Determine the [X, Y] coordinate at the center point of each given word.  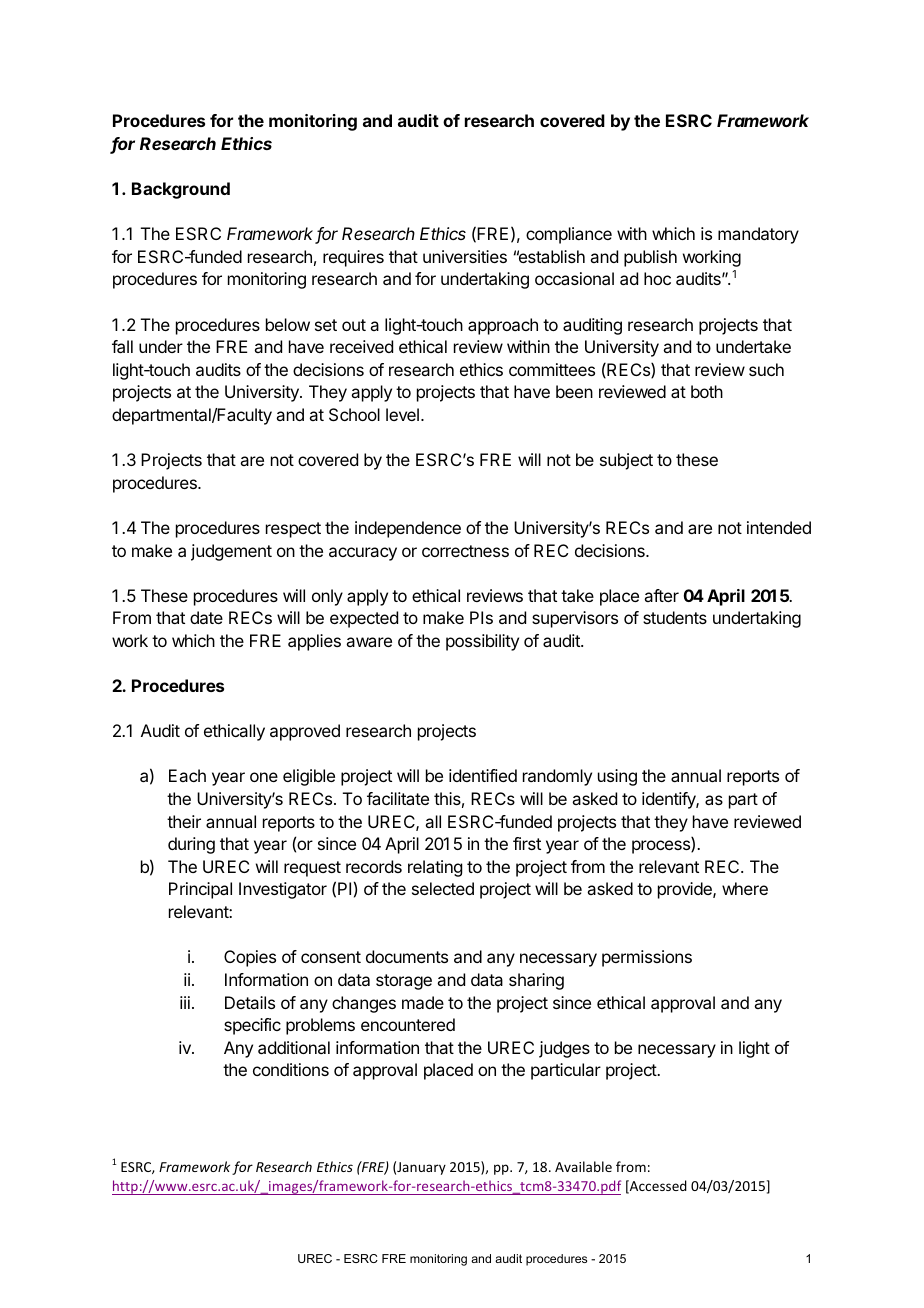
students [675, 617]
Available [583, 1166]
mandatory [758, 235]
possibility [482, 642]
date [206, 617]
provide [686, 890]
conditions [291, 1069]
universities [465, 256]
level [402, 414]
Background [181, 190]
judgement [231, 552]
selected [443, 888]
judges [564, 1049]
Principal [200, 890]
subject [626, 461]
